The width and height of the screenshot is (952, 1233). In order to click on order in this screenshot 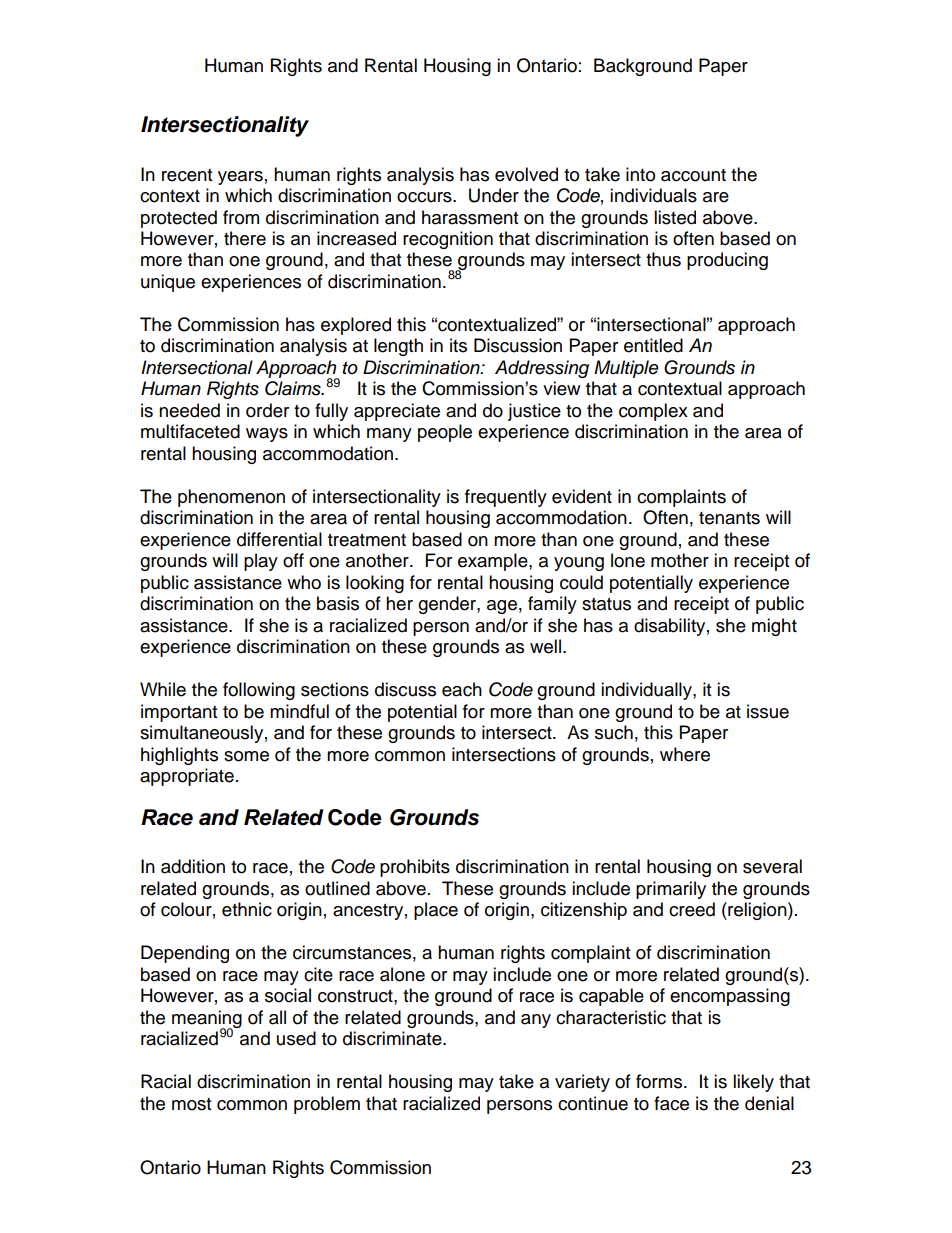, I will do `click(267, 410)`.
